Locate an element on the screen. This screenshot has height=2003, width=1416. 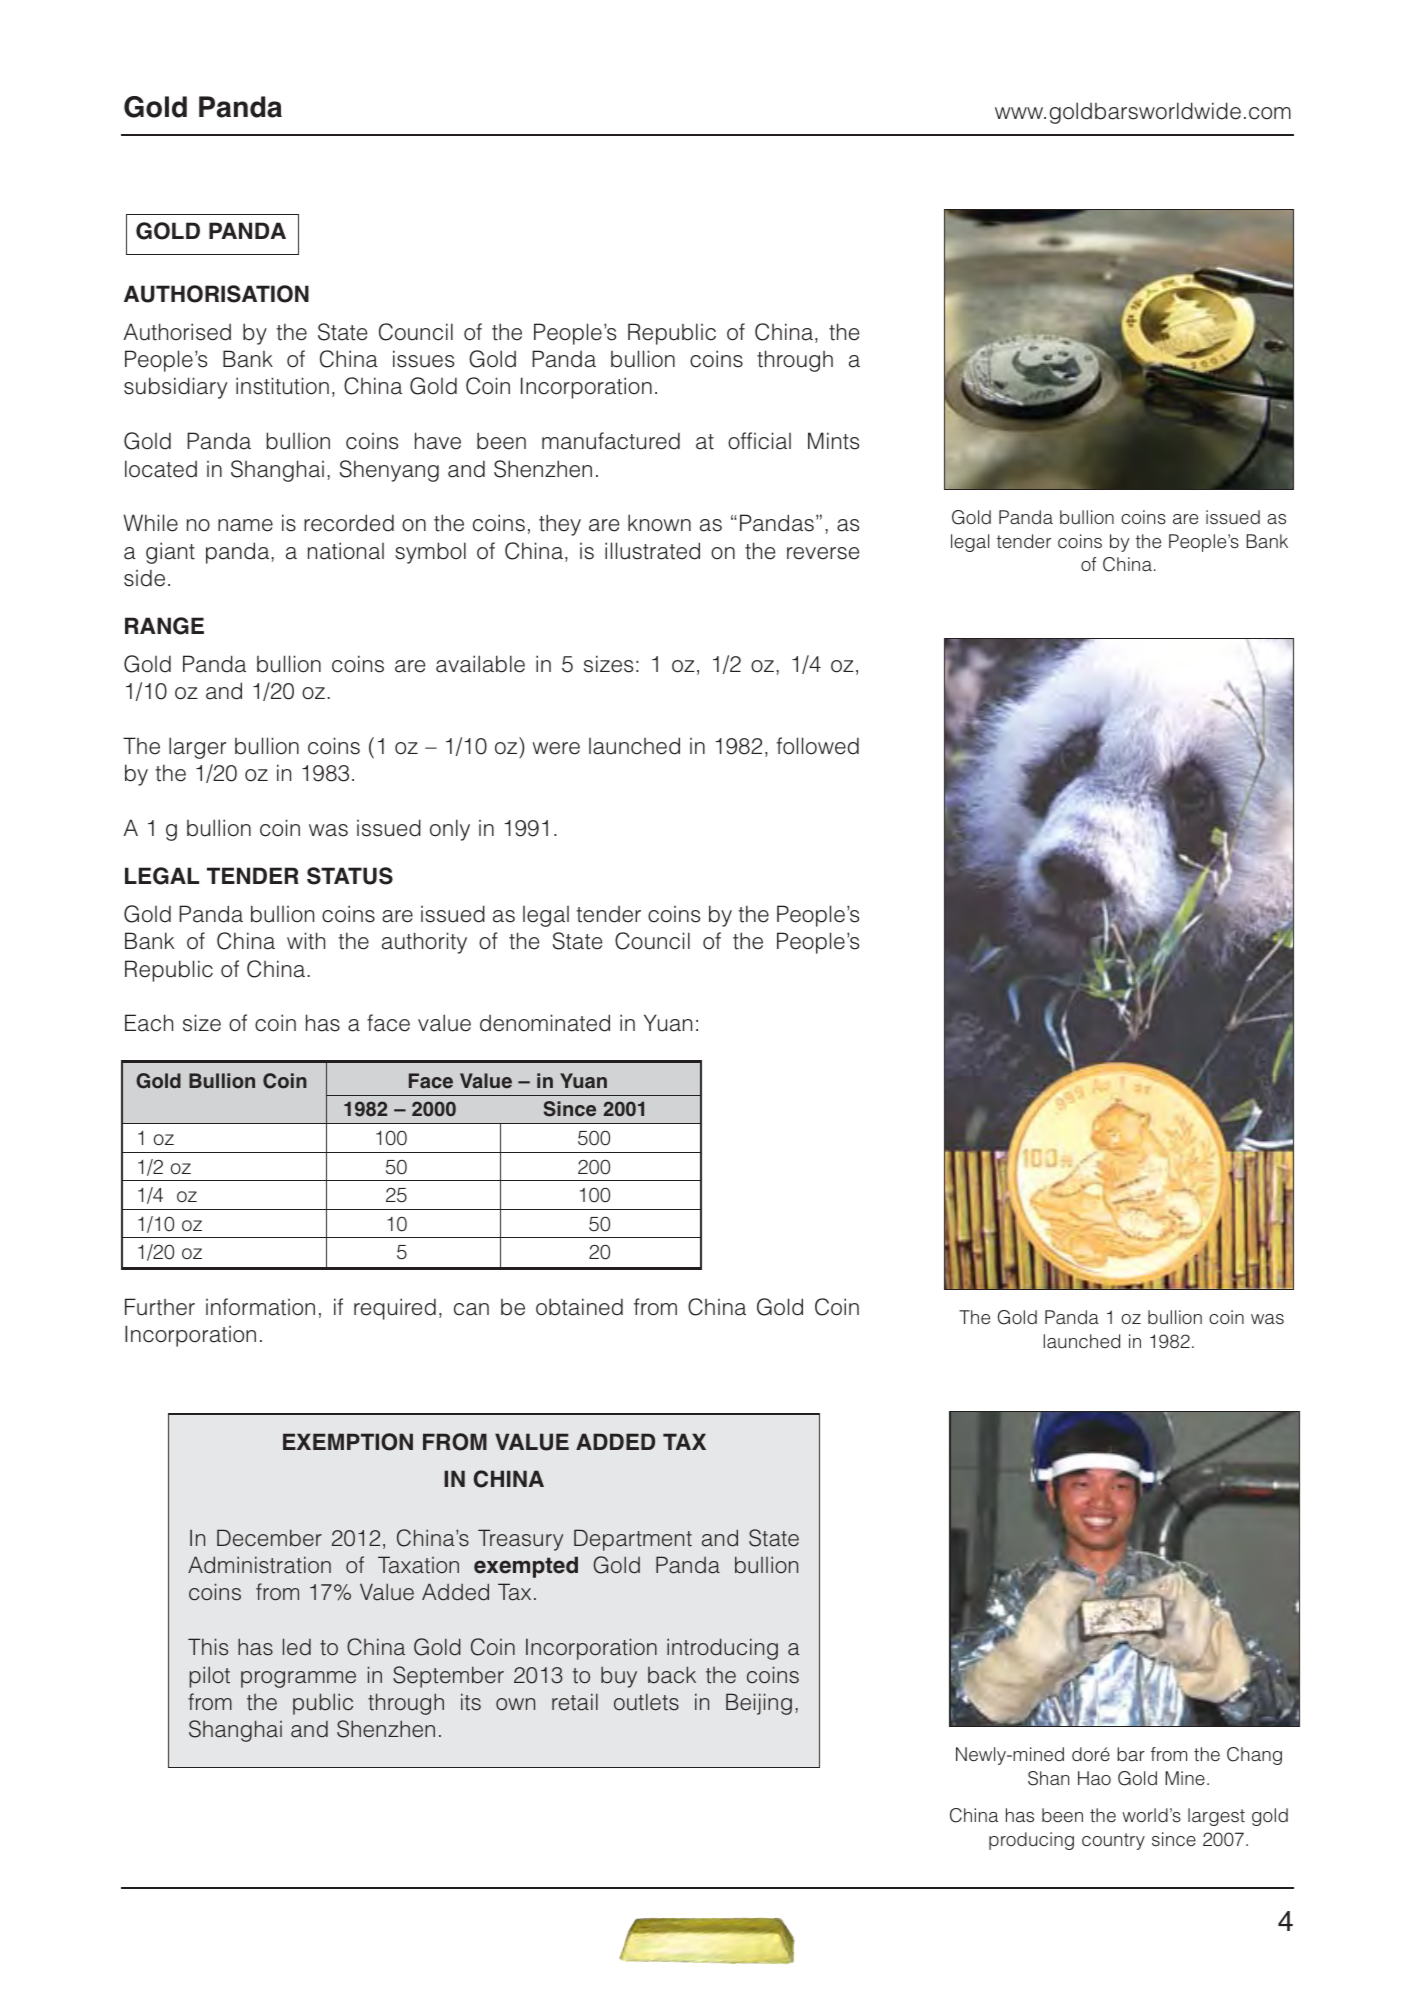
December is located at coordinates (269, 1538).
